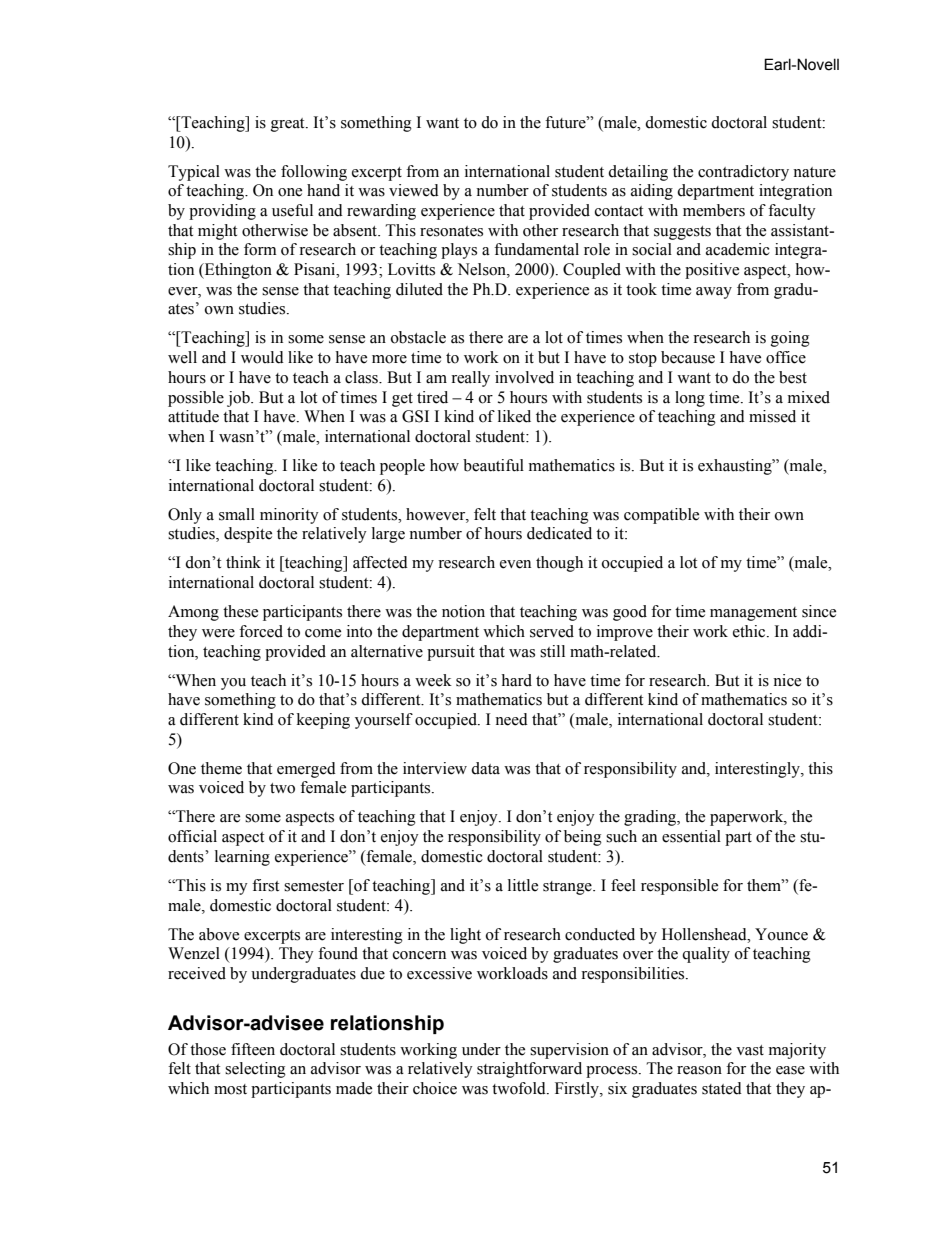 The height and width of the image is (1233, 952). What do you see at coordinates (529, 1070) in the image?
I see `straightforward` at bounding box center [529, 1070].
